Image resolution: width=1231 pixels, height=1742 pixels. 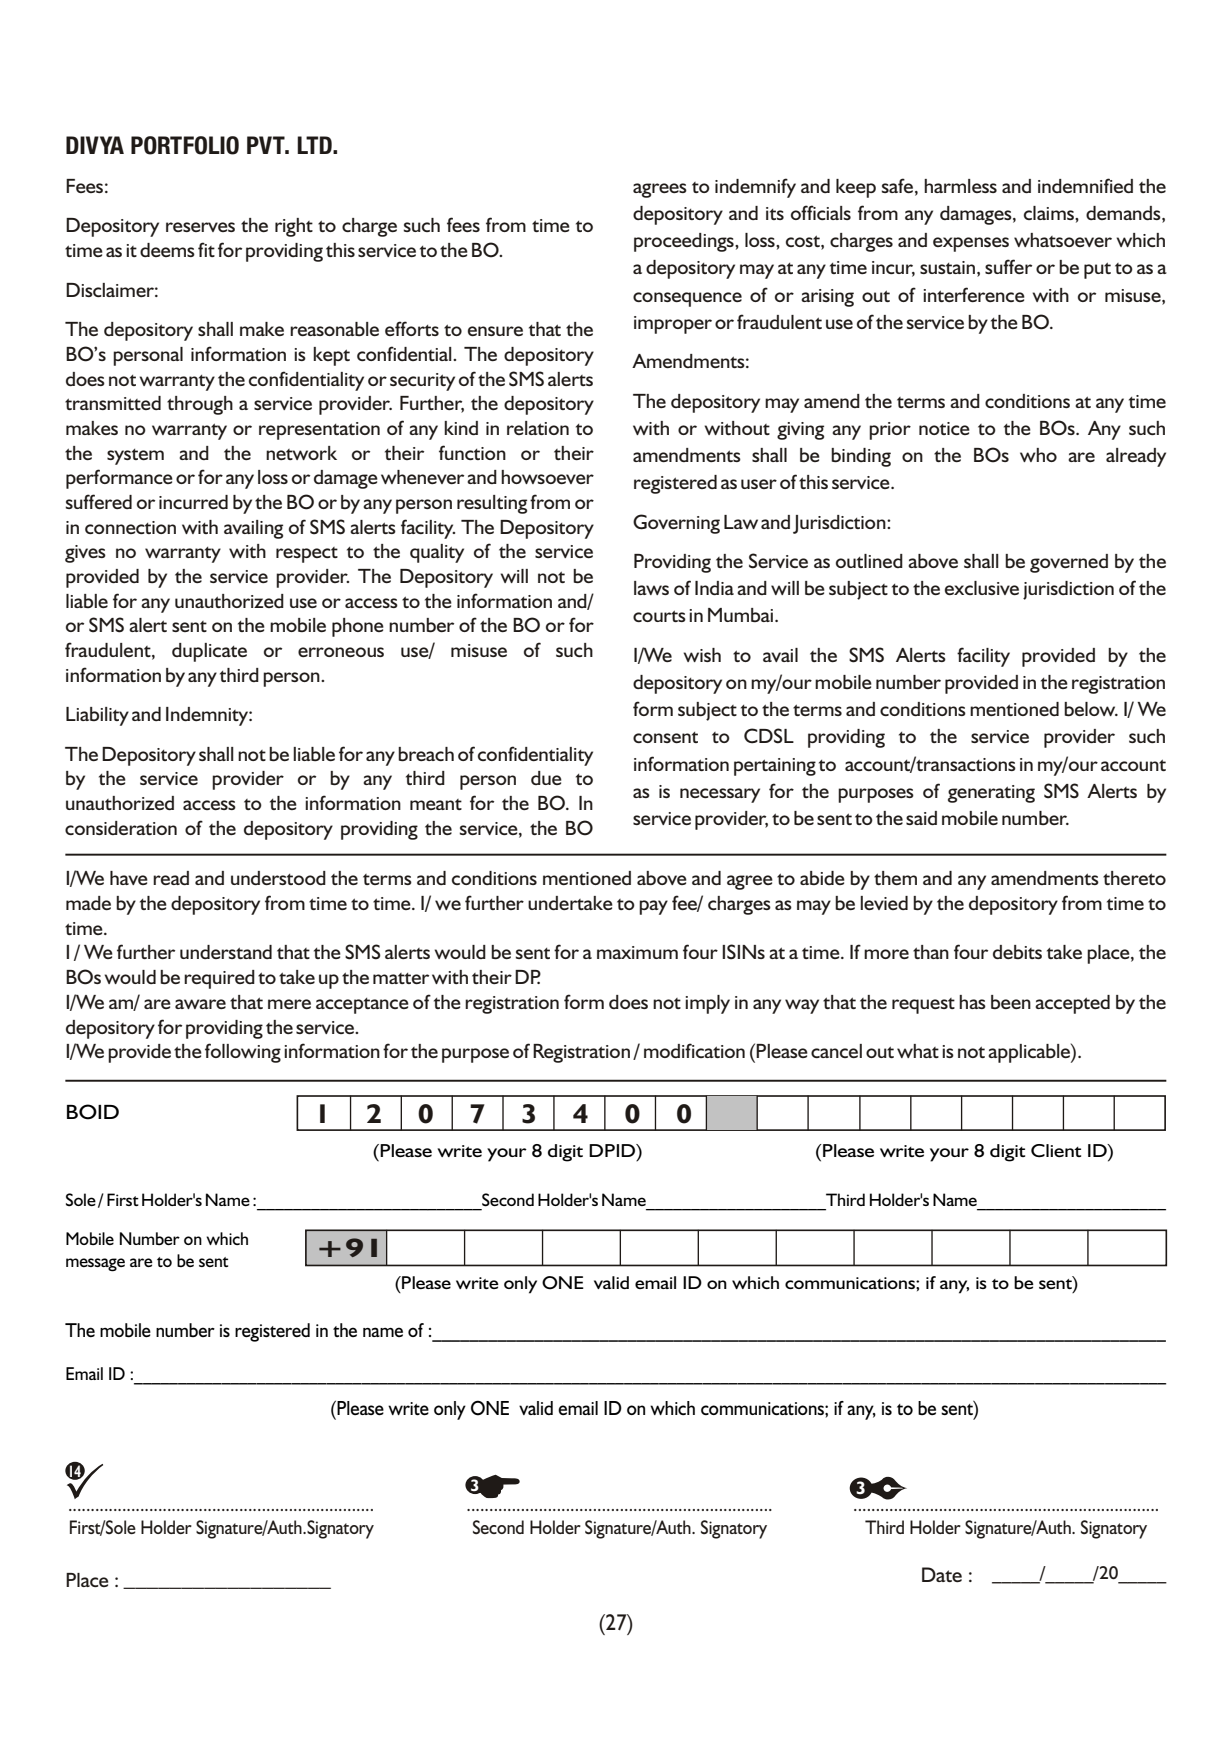 I want to click on pay, so click(x=653, y=907).
